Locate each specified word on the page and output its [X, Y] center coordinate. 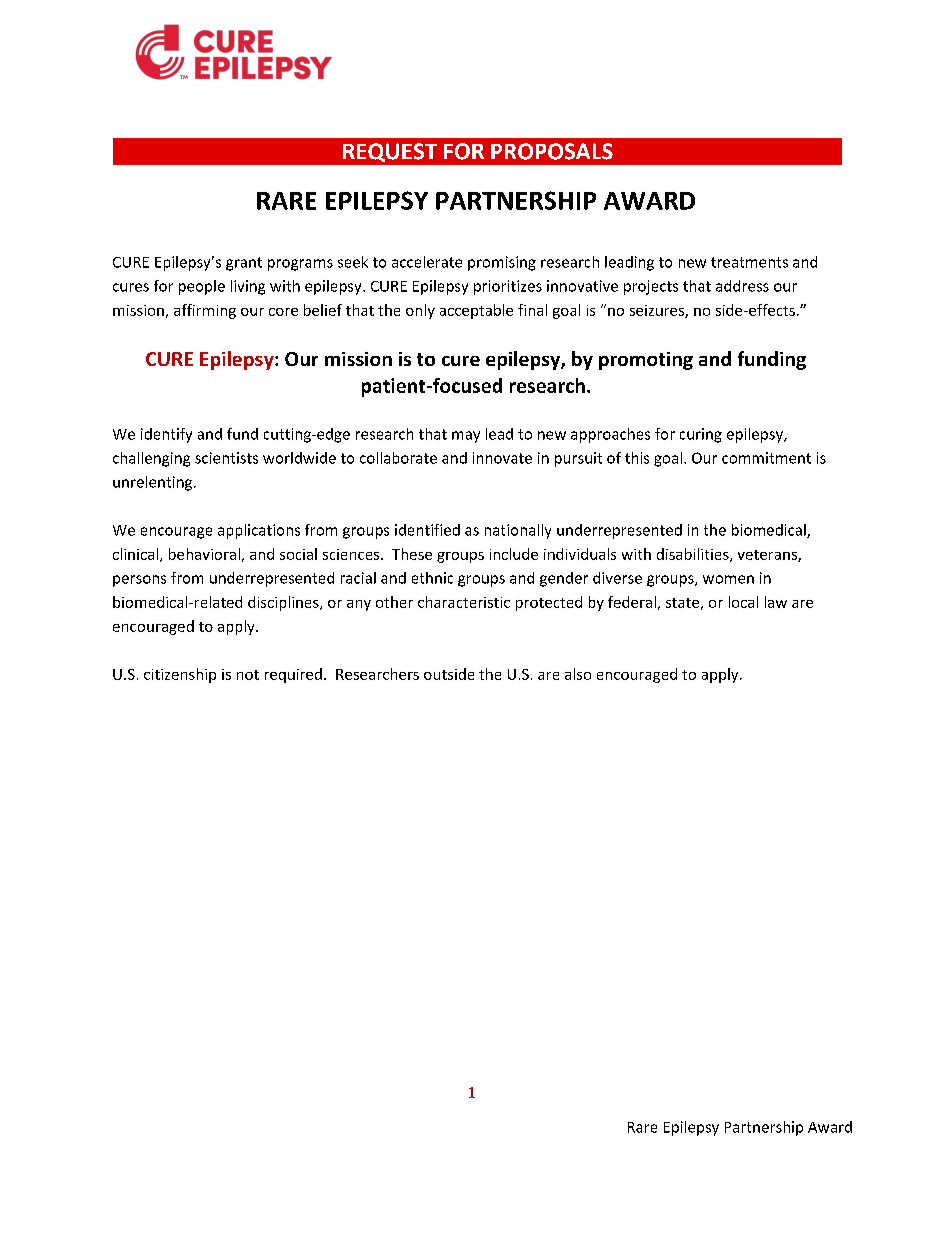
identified [427, 530]
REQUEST [390, 152]
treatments [749, 262]
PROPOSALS [552, 151]
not [248, 675]
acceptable [476, 311]
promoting [646, 361]
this [637, 458]
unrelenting [154, 483]
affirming [205, 311]
